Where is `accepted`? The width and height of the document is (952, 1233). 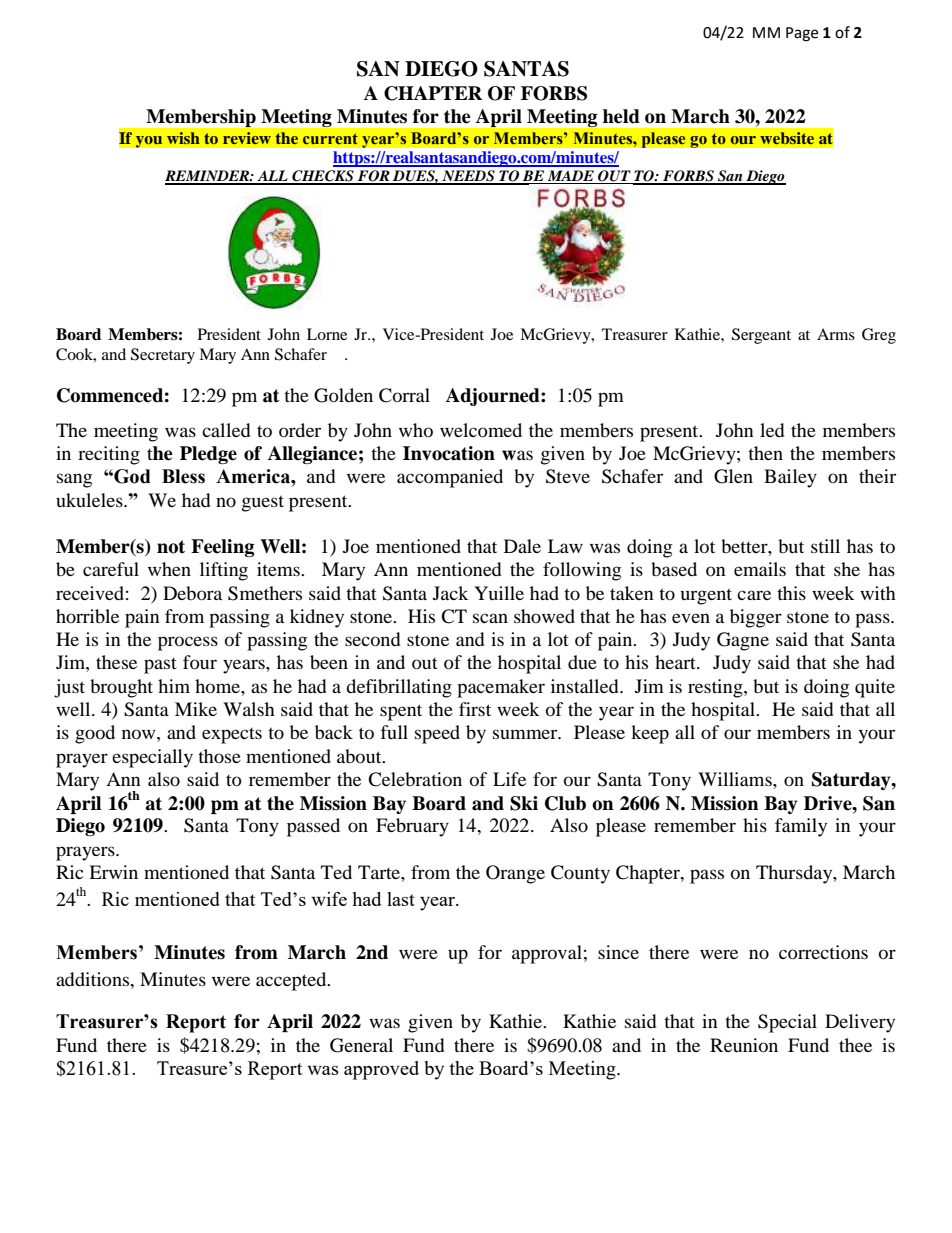
accepted is located at coordinates (292, 981).
